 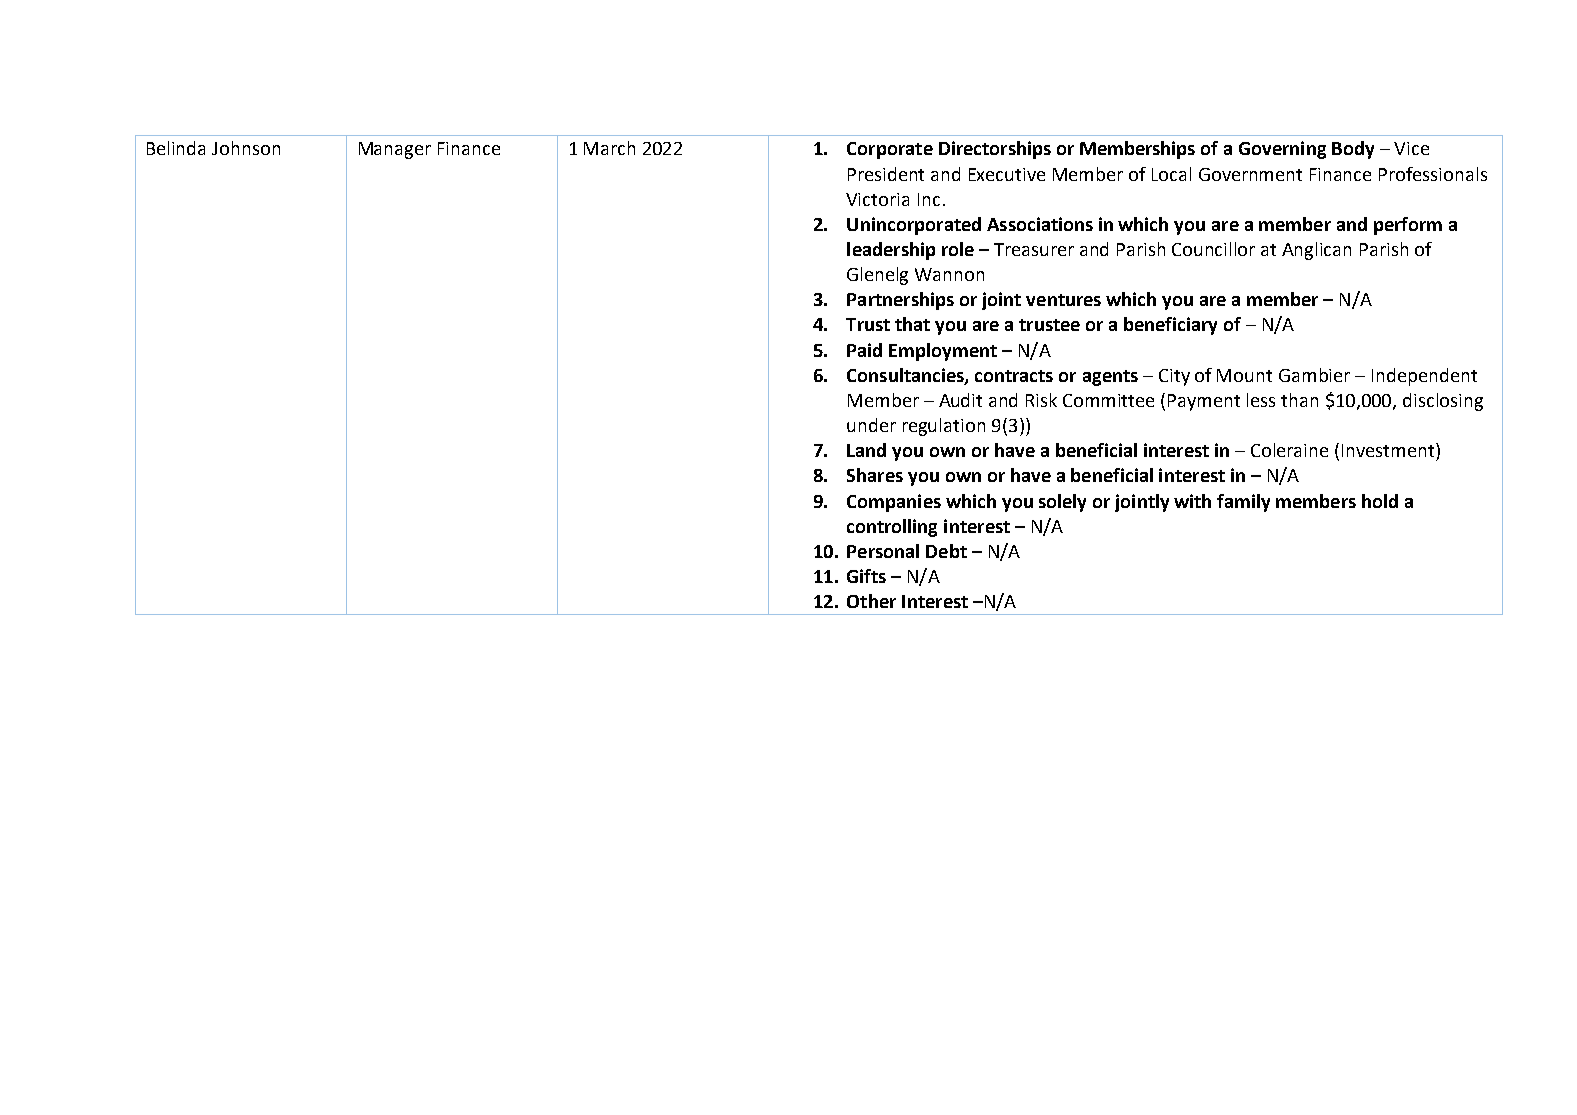 What do you see at coordinates (886, 174) in the screenshot?
I see `President` at bounding box center [886, 174].
